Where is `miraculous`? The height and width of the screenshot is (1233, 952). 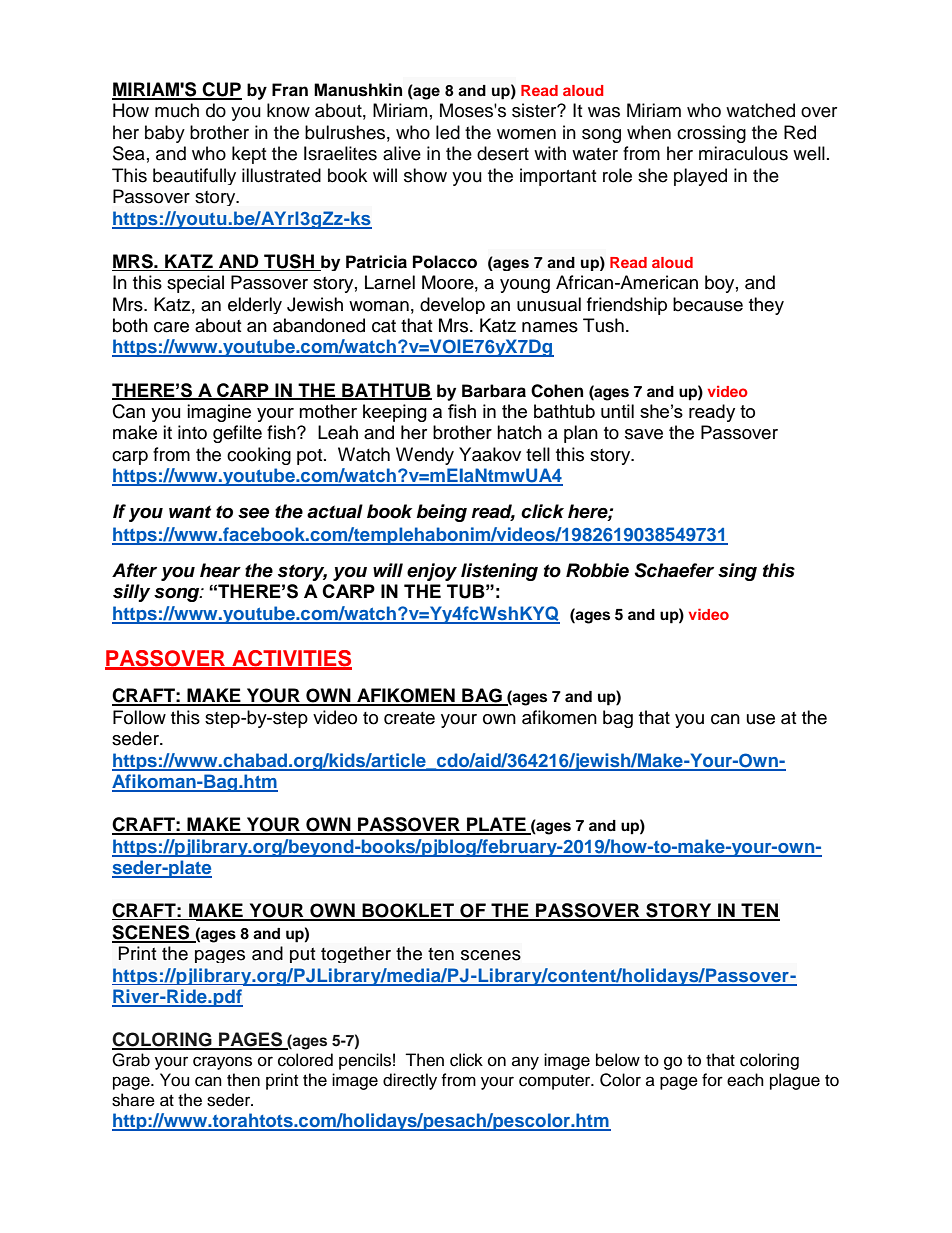 miraculous is located at coordinates (743, 153).
